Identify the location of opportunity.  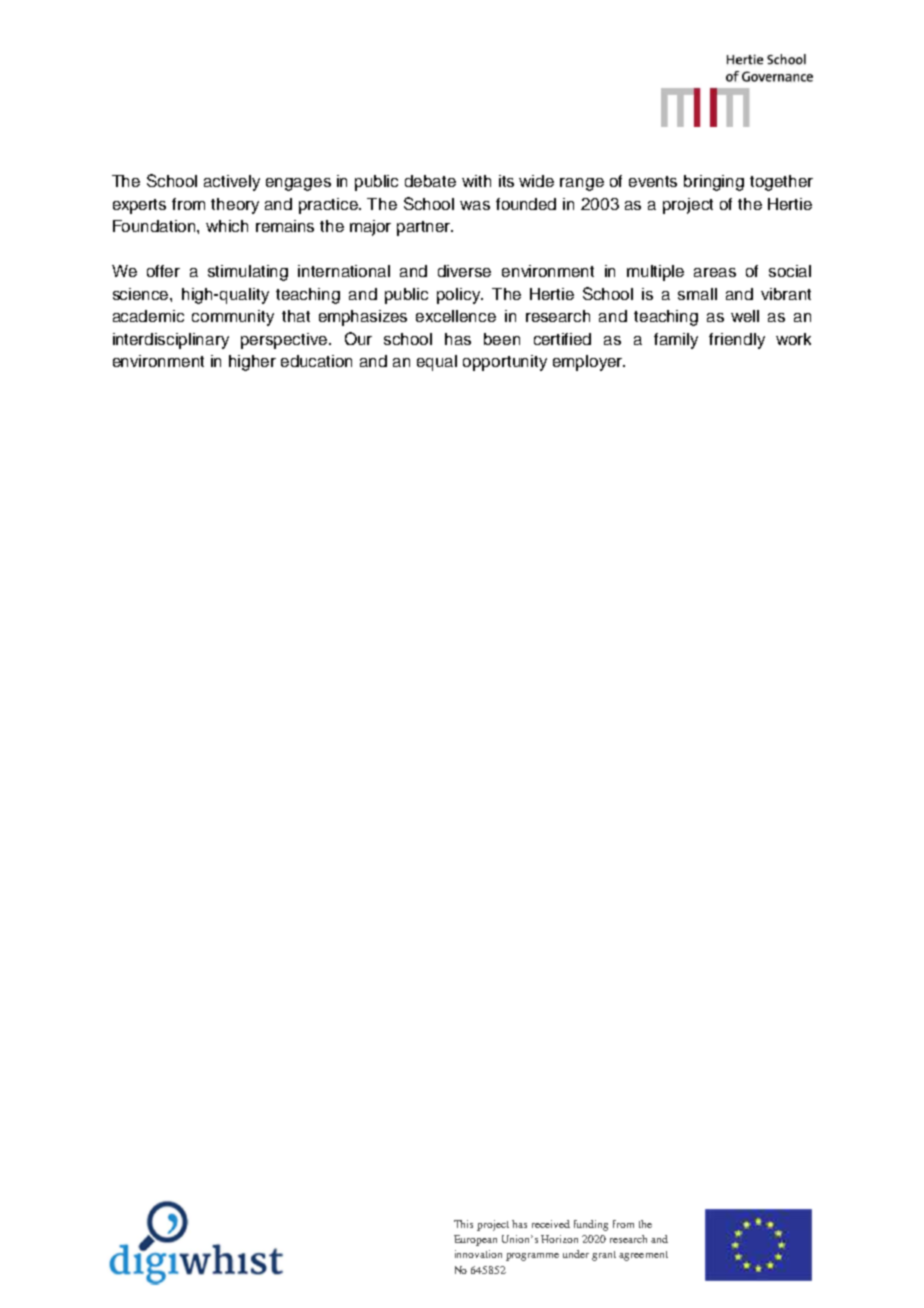
(505, 363).
